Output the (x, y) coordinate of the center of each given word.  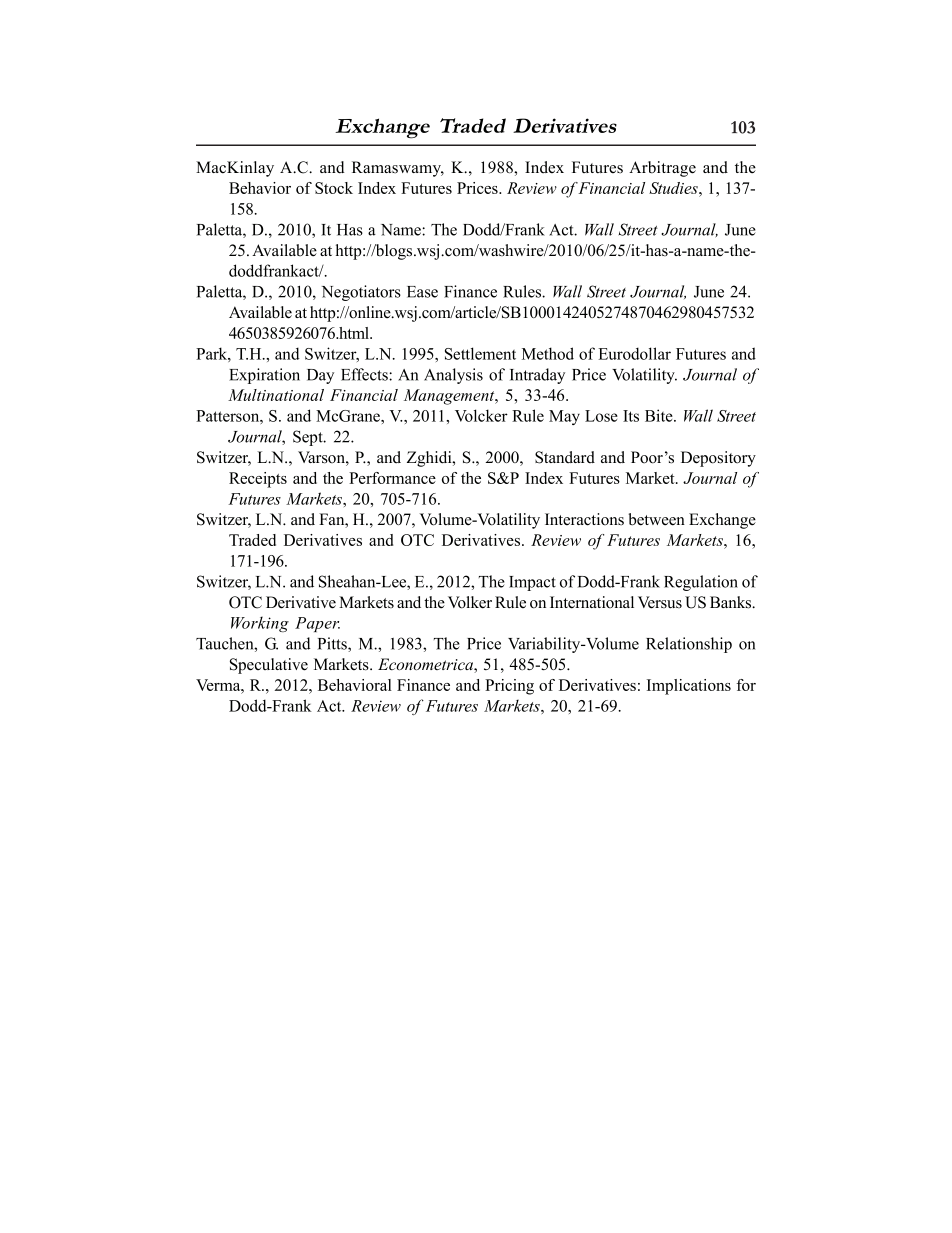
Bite (660, 415)
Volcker (481, 415)
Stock (334, 188)
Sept (309, 438)
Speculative (269, 666)
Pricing (509, 687)
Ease (422, 292)
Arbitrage (662, 169)
